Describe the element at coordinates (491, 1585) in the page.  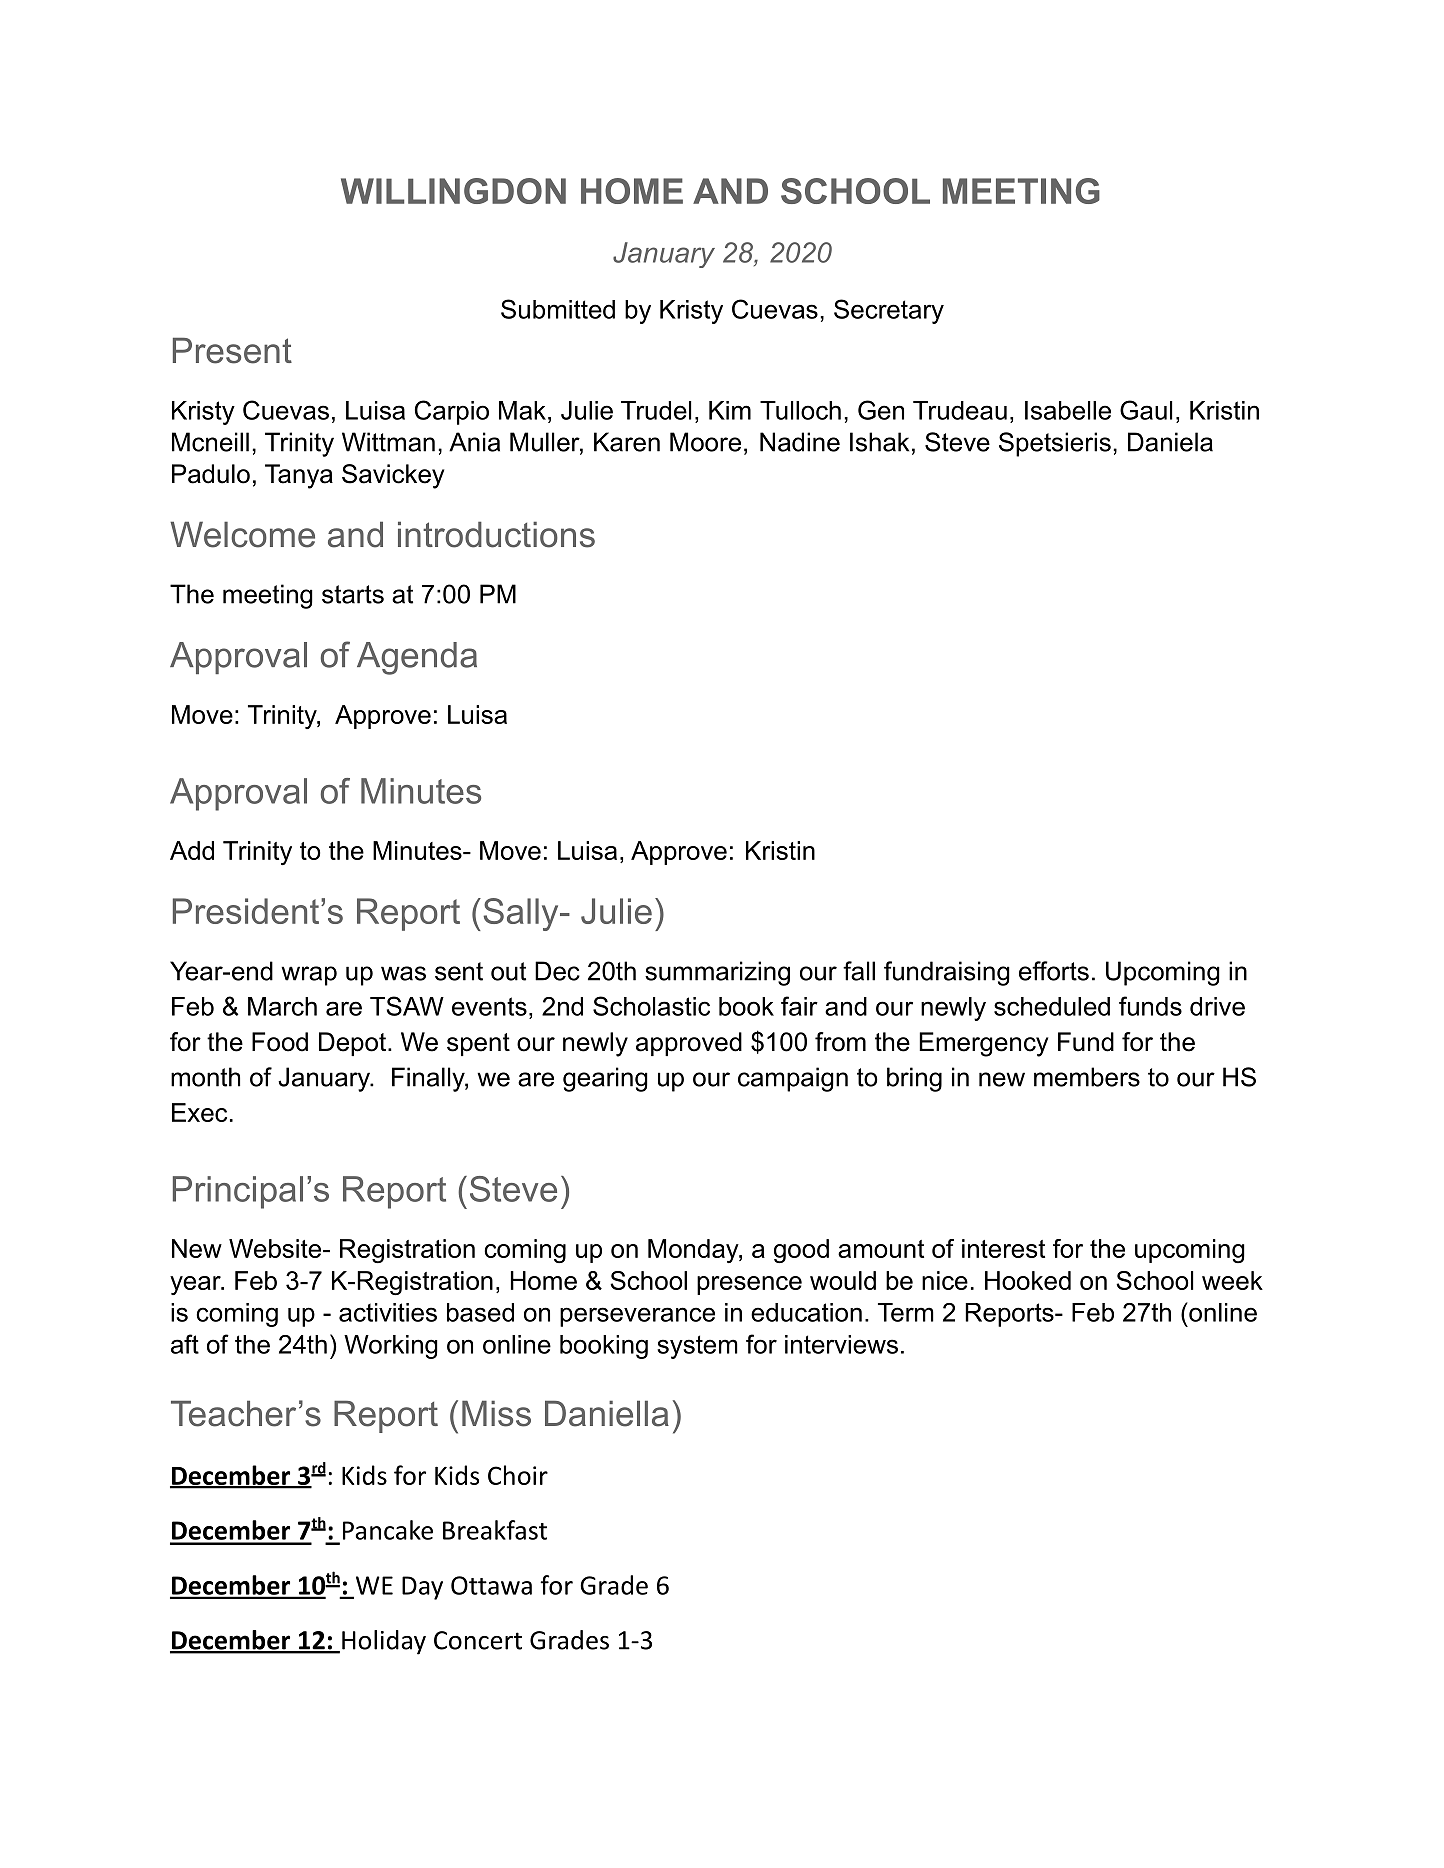
I see `Ottawa` at that location.
